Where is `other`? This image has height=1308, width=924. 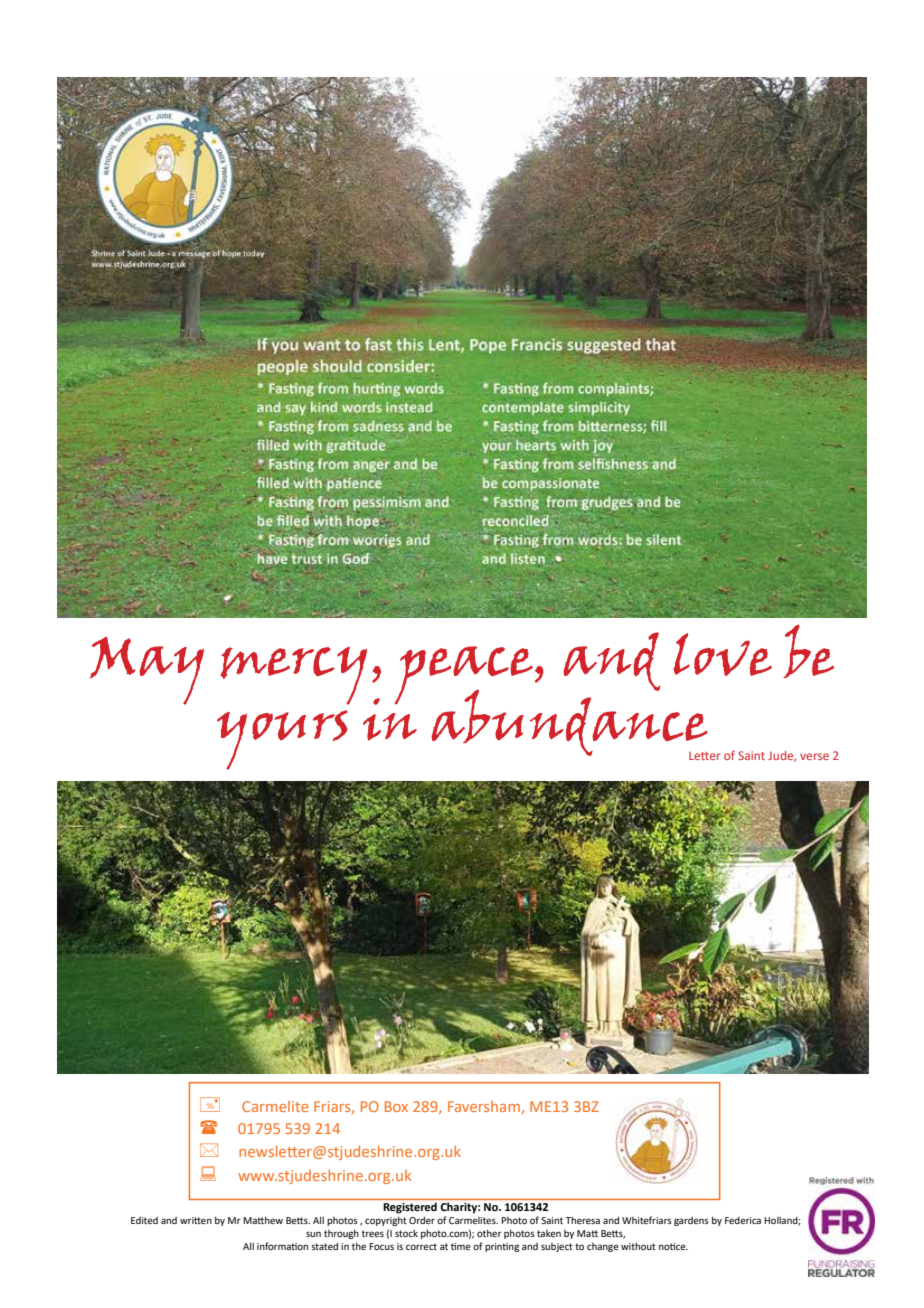 other is located at coordinates (489, 1233).
